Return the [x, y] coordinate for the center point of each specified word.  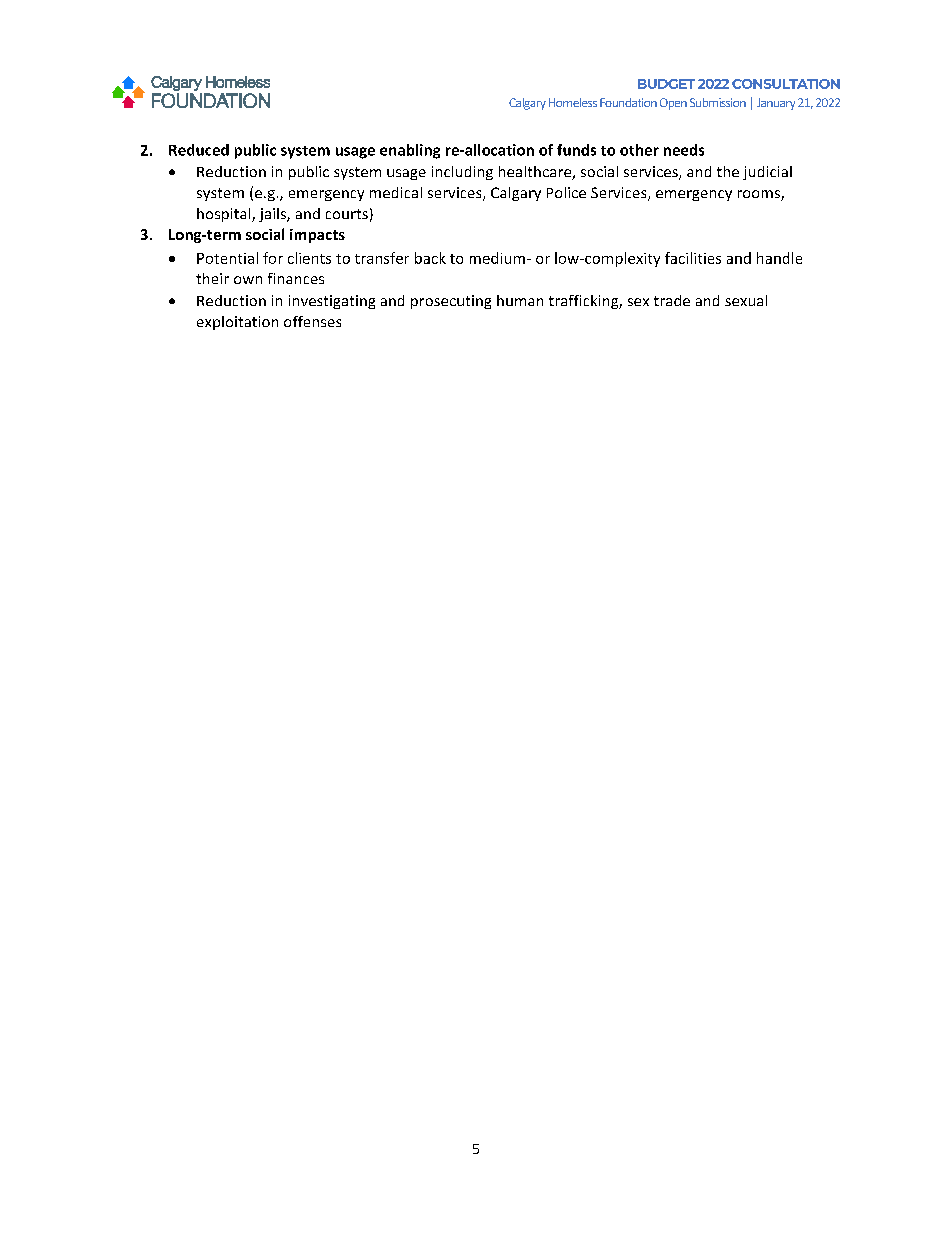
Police [566, 192]
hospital [225, 215]
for [273, 258]
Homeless [573, 102]
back [430, 258]
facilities [693, 258]
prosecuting [451, 302]
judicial [767, 173]
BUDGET [666, 84]
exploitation [237, 323]
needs [684, 150]
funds [576, 150]
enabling [410, 151]
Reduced [199, 150]
